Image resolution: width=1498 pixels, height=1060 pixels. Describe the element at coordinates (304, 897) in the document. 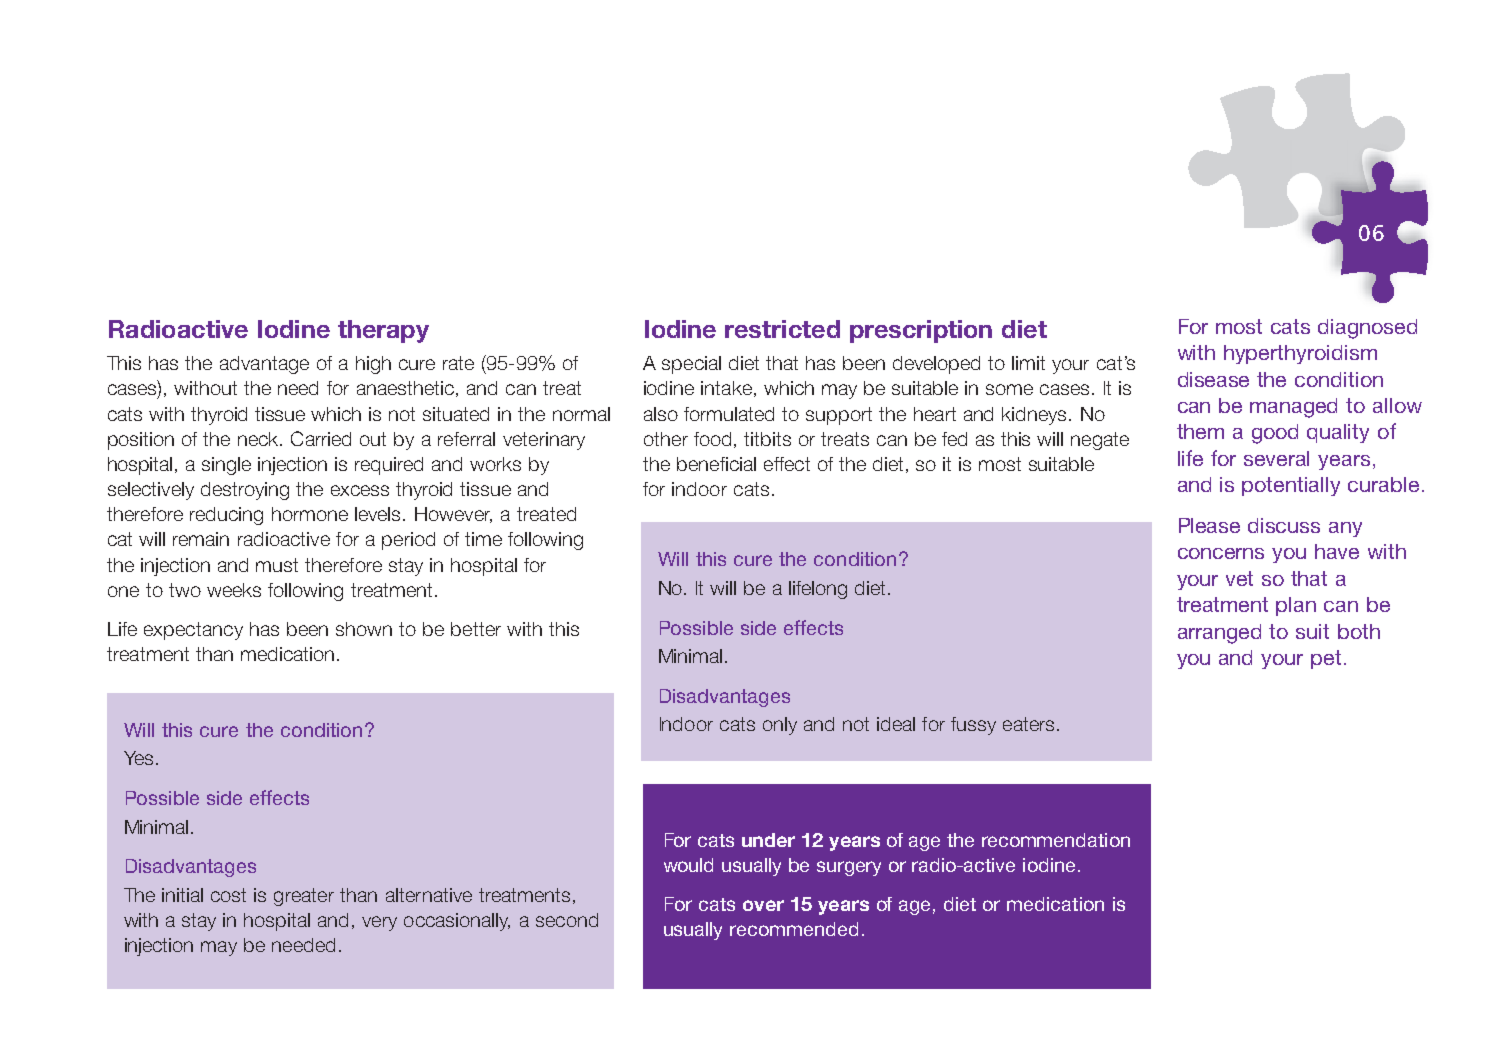

I see `greater` at that location.
